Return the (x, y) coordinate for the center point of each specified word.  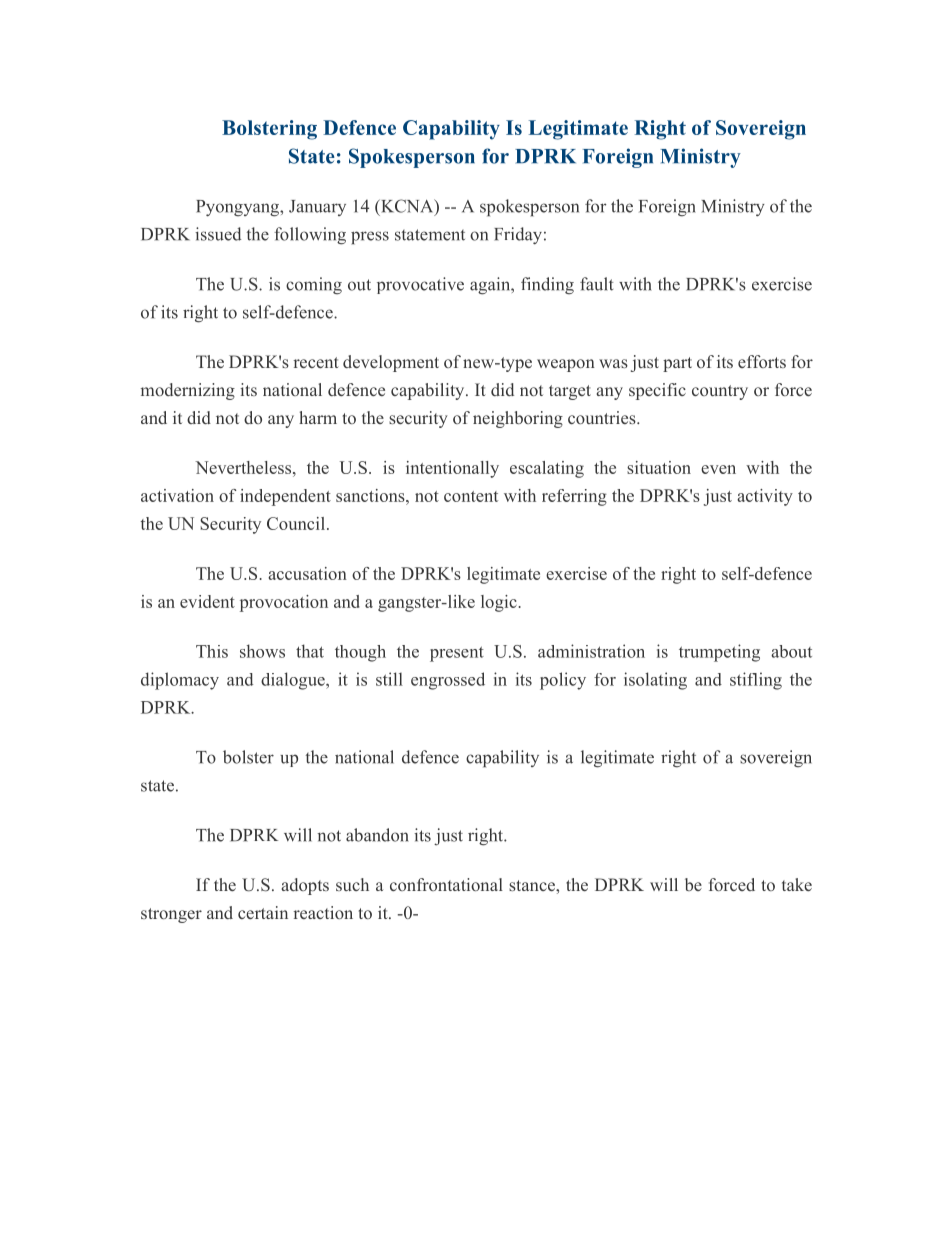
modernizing (188, 391)
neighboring (518, 419)
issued (218, 234)
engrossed (448, 681)
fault (597, 284)
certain (263, 912)
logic (499, 603)
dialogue (294, 681)
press (370, 238)
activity (765, 497)
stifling (756, 681)
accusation (307, 573)
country (720, 392)
